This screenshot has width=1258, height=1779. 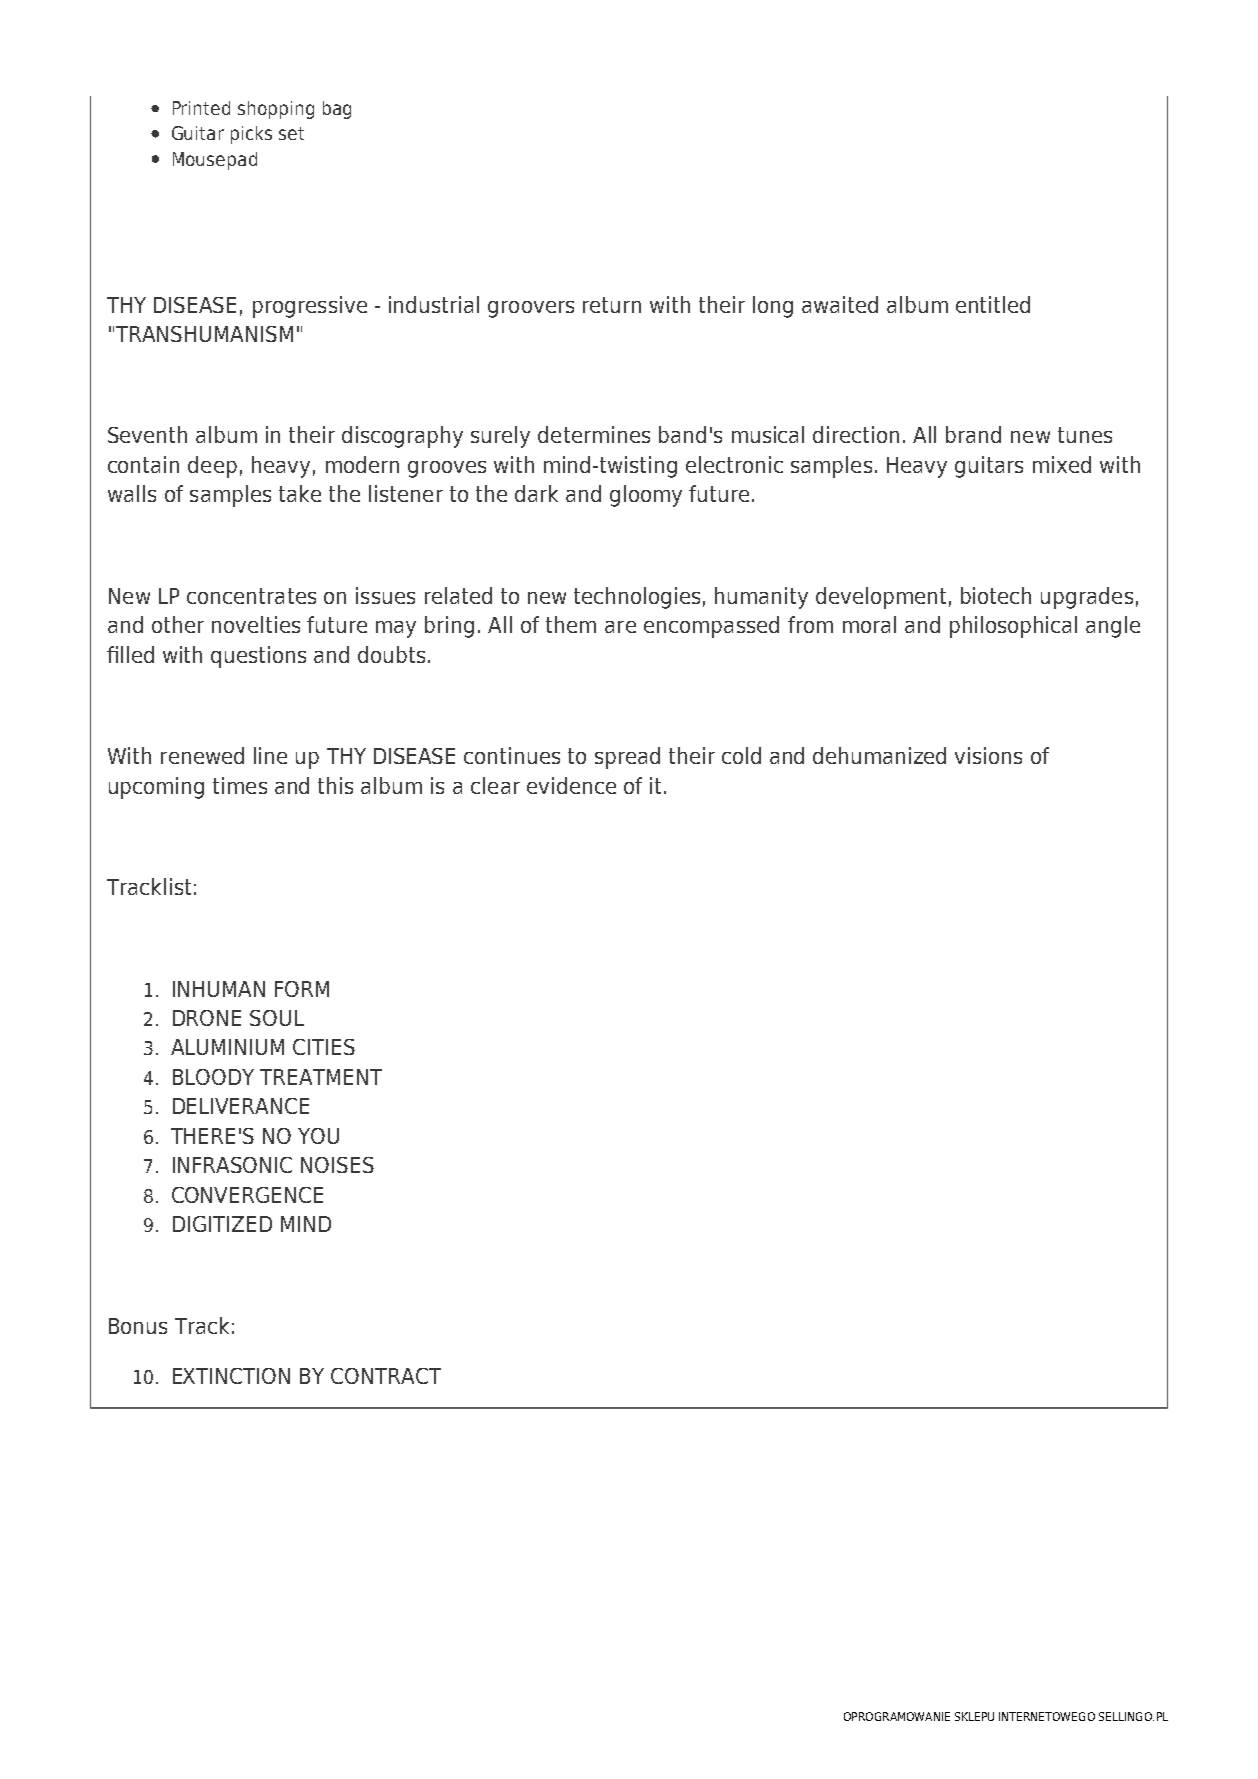 I want to click on line, so click(x=270, y=755).
